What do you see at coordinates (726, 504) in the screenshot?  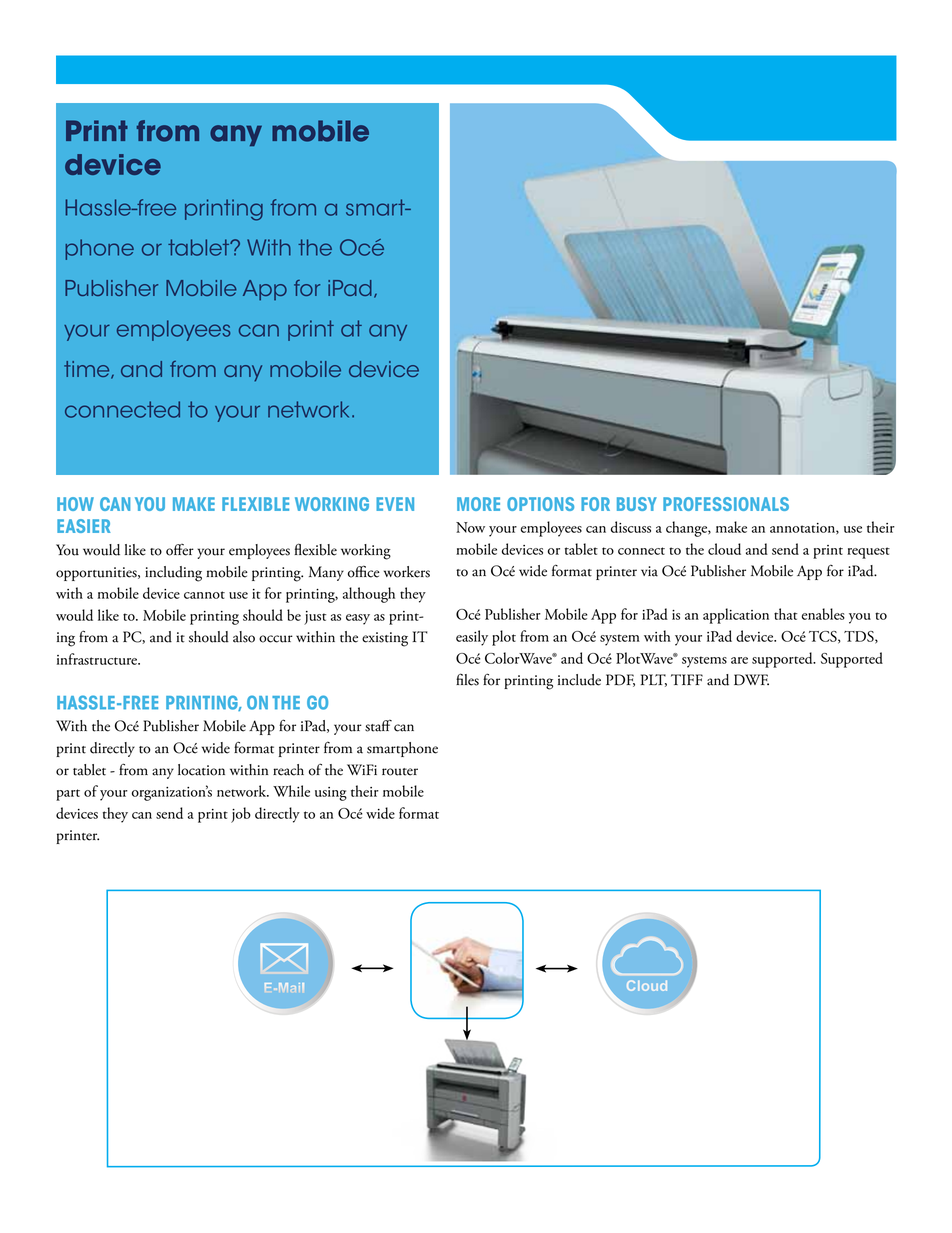 I see `professionals` at bounding box center [726, 504].
